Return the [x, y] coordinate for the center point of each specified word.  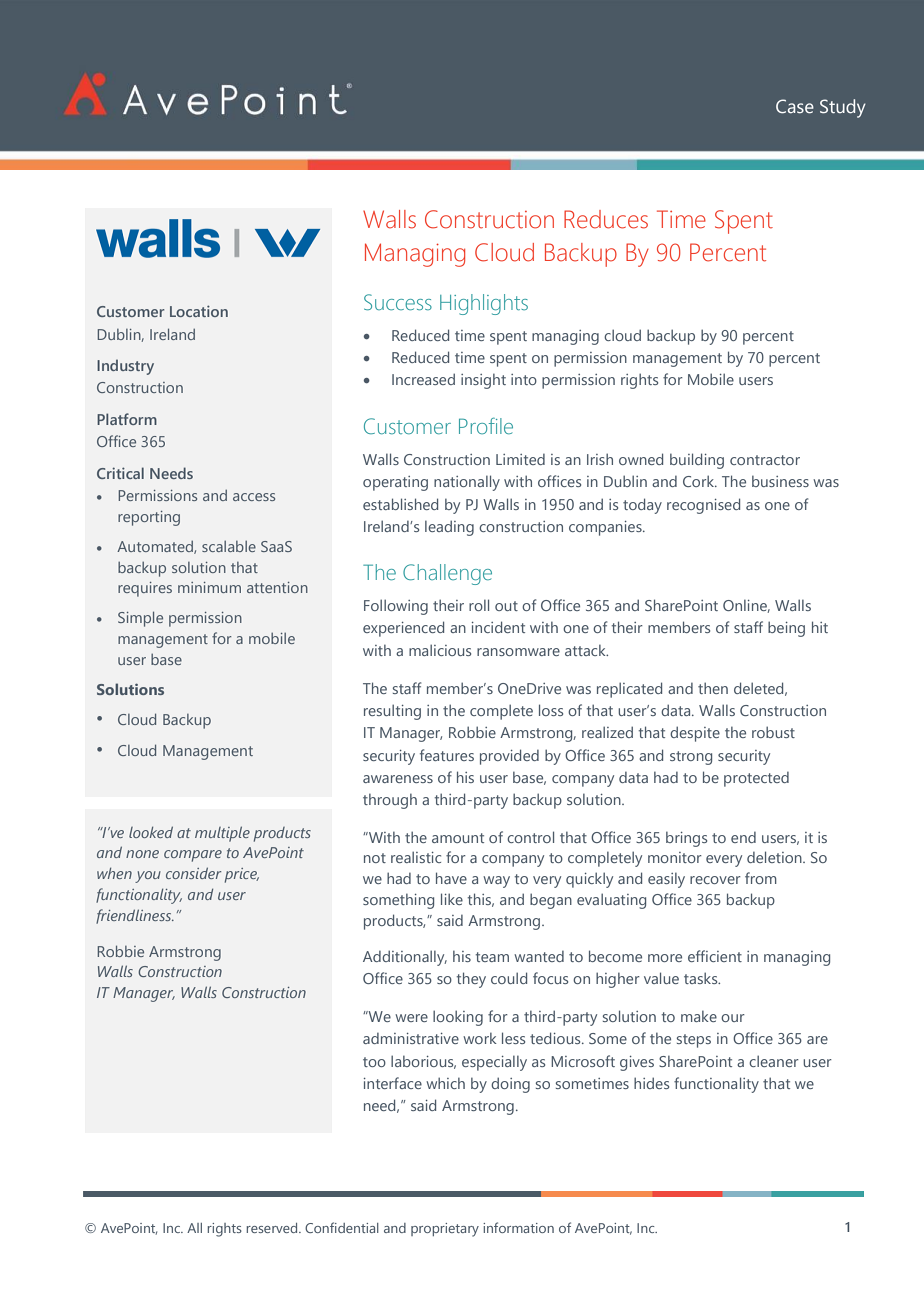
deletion [775, 857]
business [780, 481]
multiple [222, 834]
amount [458, 838]
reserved [273, 1228]
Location [199, 311]
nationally [467, 483]
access [254, 497]
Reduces [606, 219]
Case [795, 106]
